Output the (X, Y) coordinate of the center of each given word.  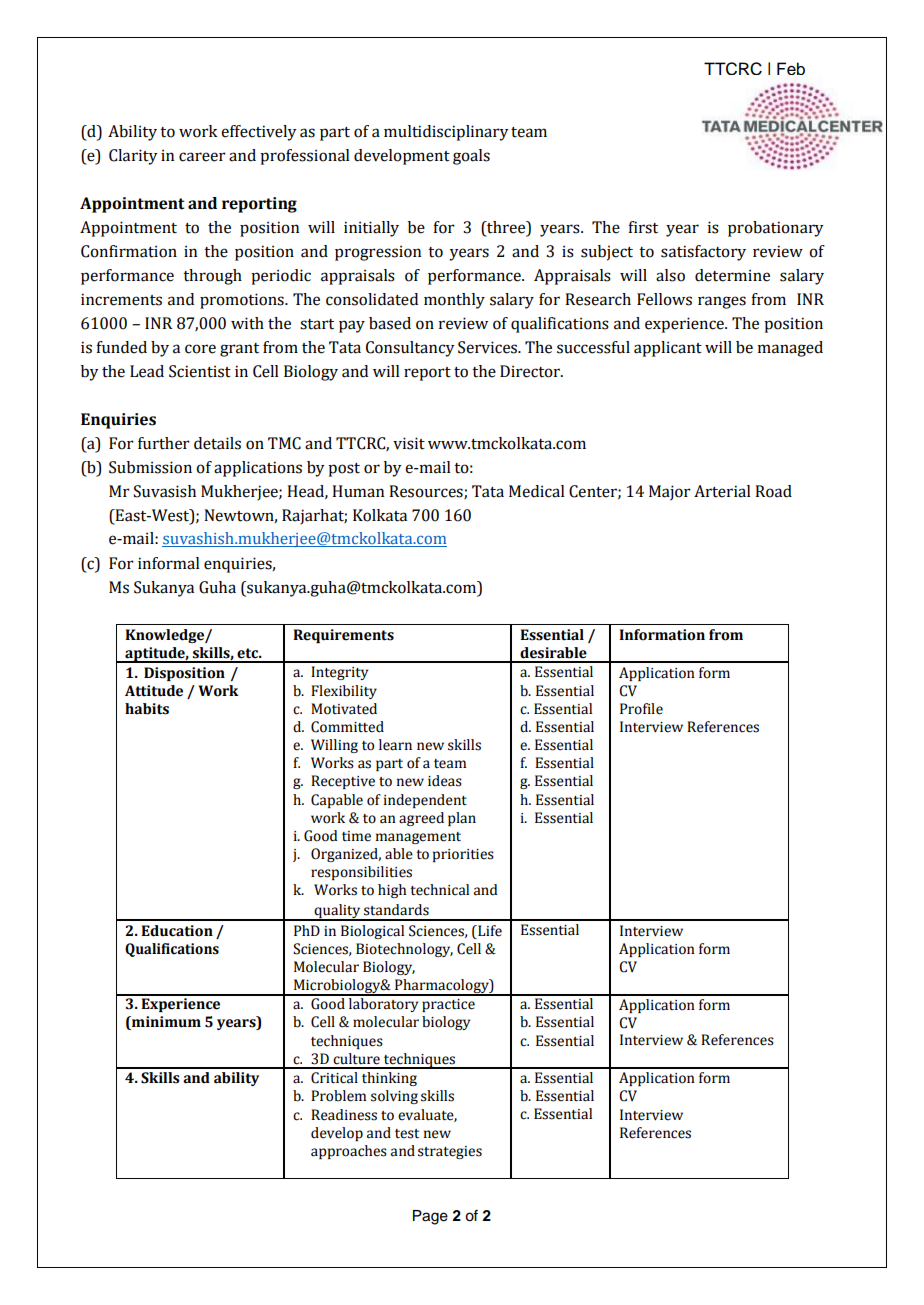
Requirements (343, 636)
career (202, 157)
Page (430, 1217)
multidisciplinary (446, 133)
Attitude (154, 691)
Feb (791, 68)
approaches (349, 1152)
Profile (641, 709)
